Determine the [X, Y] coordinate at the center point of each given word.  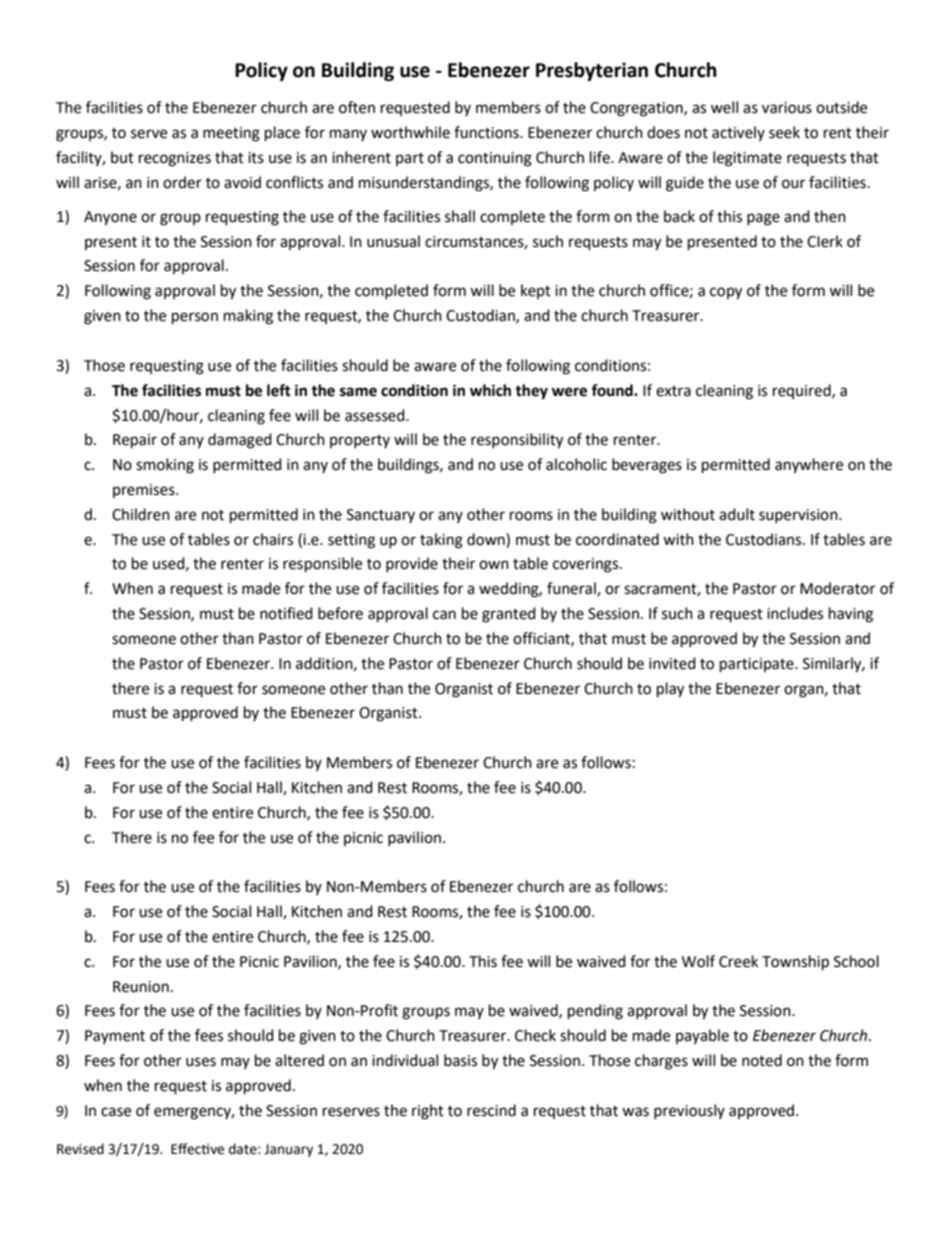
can [444, 615]
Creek [738, 961]
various [787, 108]
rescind [491, 1110]
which [490, 390]
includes [795, 613]
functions [487, 132]
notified [286, 613]
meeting [231, 134]
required [803, 391]
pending [595, 1012]
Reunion [141, 987]
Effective [197, 1149]
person [195, 318]
